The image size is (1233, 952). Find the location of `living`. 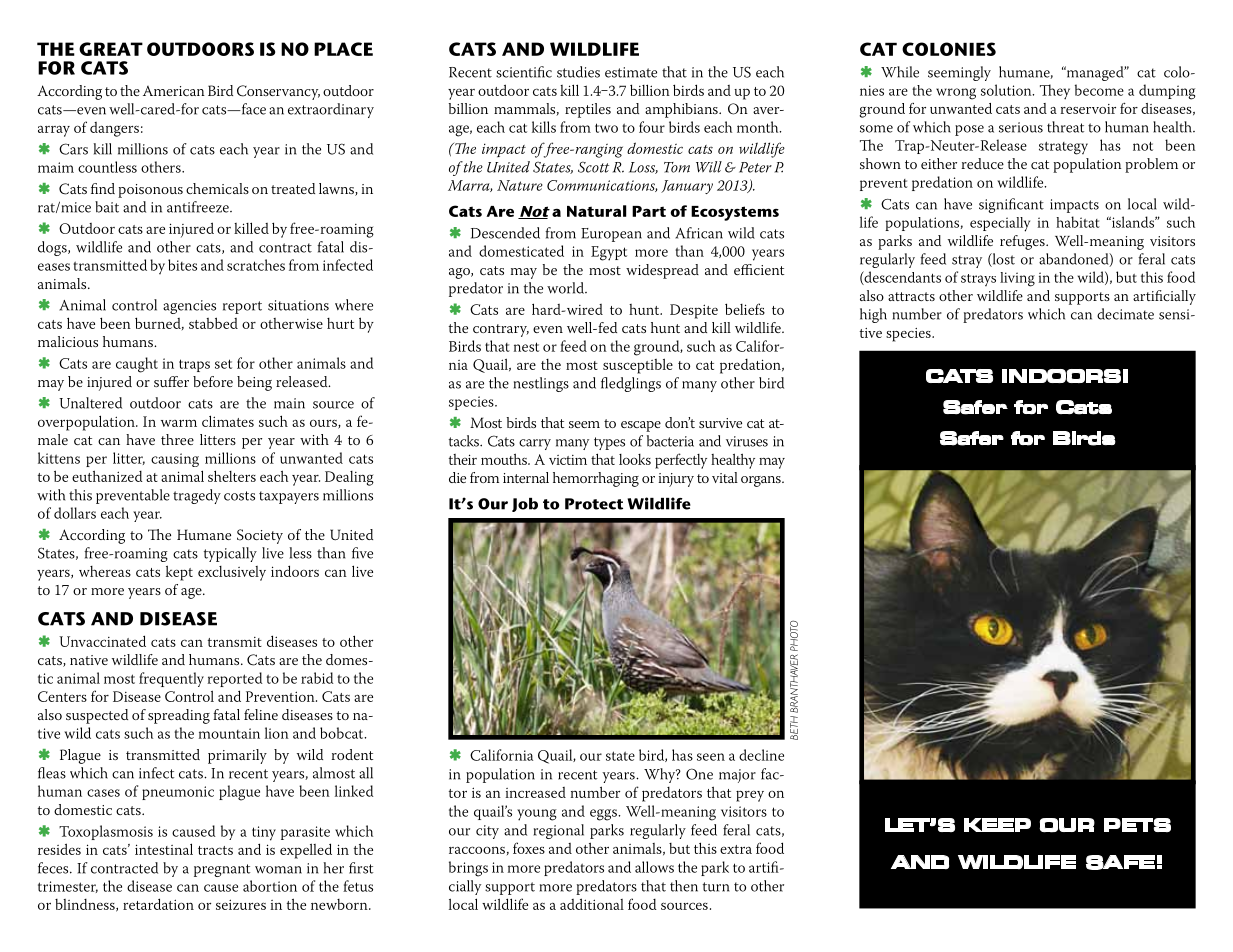

living is located at coordinates (1017, 279).
